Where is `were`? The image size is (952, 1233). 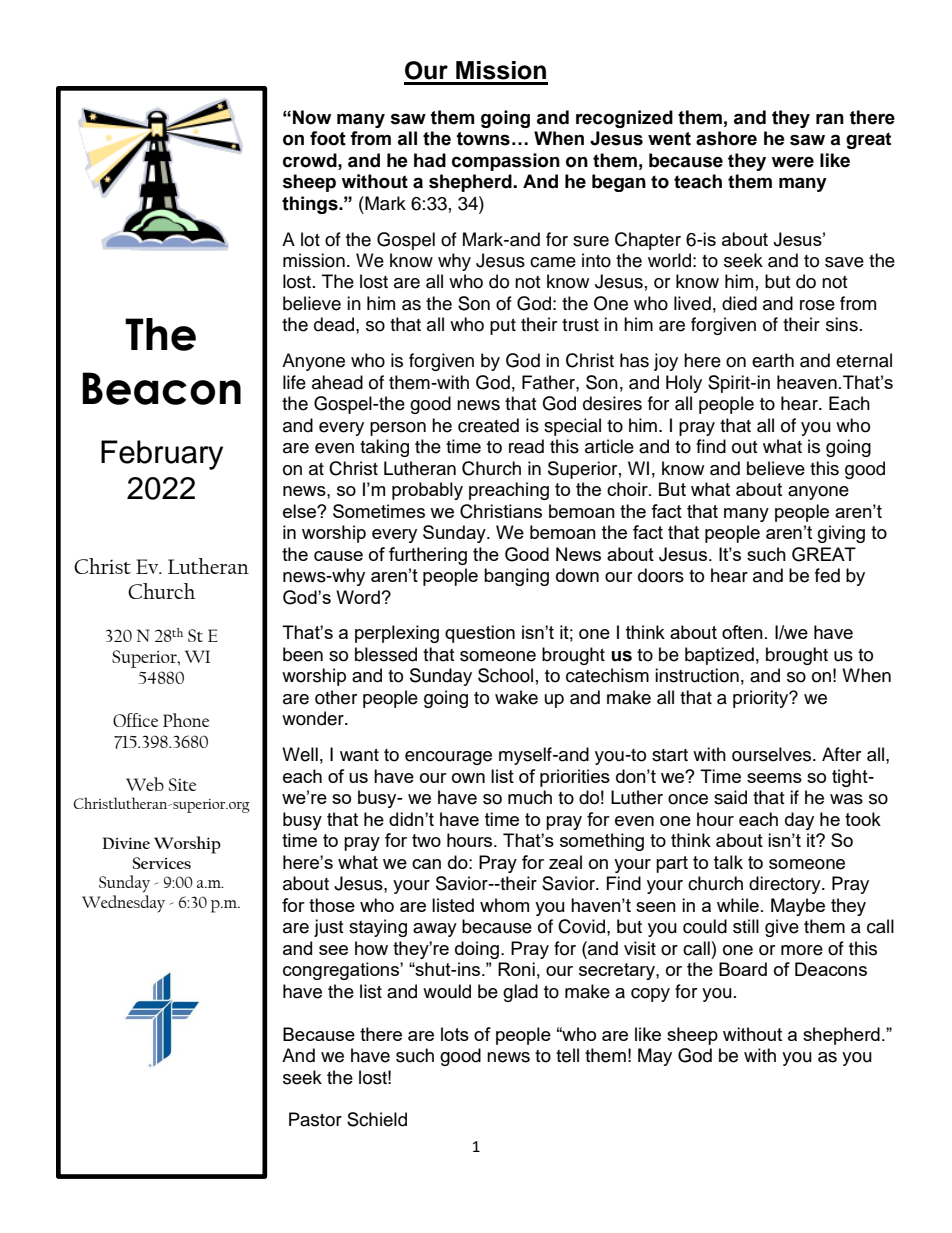
were is located at coordinates (793, 162).
